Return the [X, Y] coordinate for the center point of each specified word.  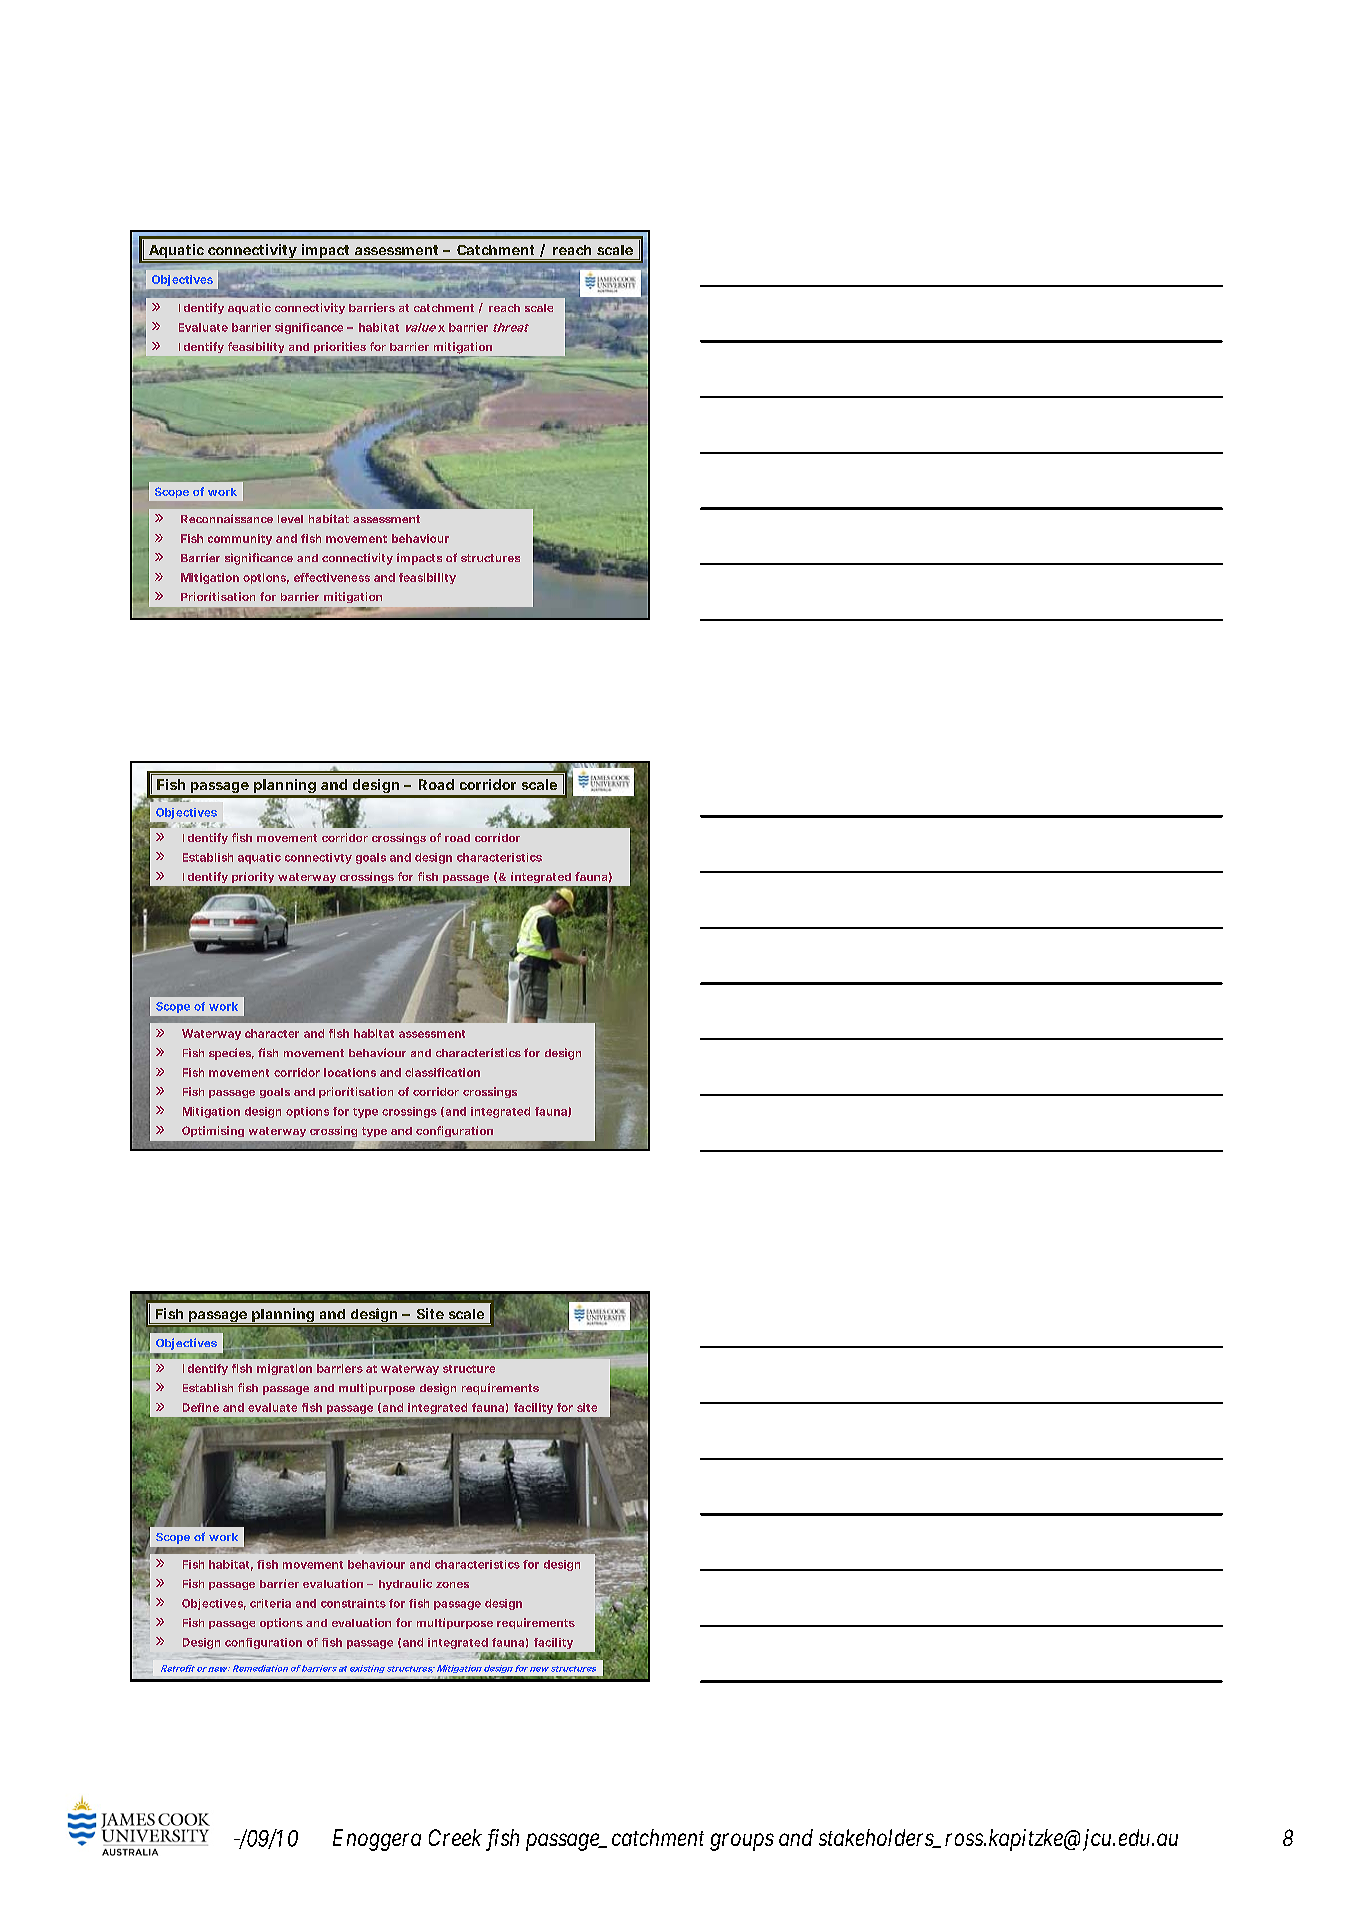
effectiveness [332, 577]
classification [442, 1072]
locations [350, 1072]
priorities [340, 347]
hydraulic [405, 1584]
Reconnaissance [227, 518]
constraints [353, 1603]
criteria [270, 1603]
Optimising [213, 1131]
